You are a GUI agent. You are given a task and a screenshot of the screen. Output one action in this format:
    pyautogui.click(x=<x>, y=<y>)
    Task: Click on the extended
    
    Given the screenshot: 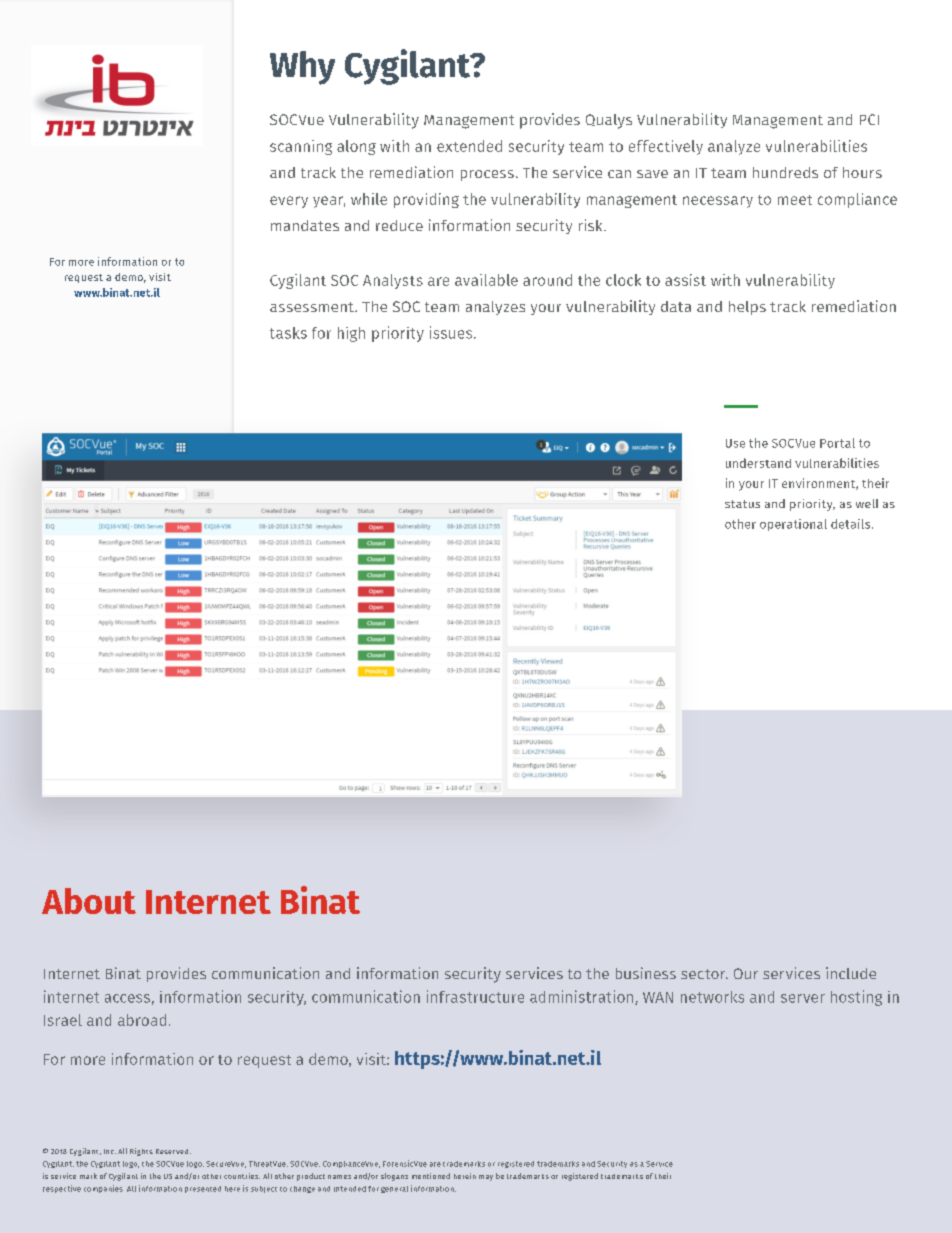 What is the action you would take?
    pyautogui.click(x=469, y=146)
